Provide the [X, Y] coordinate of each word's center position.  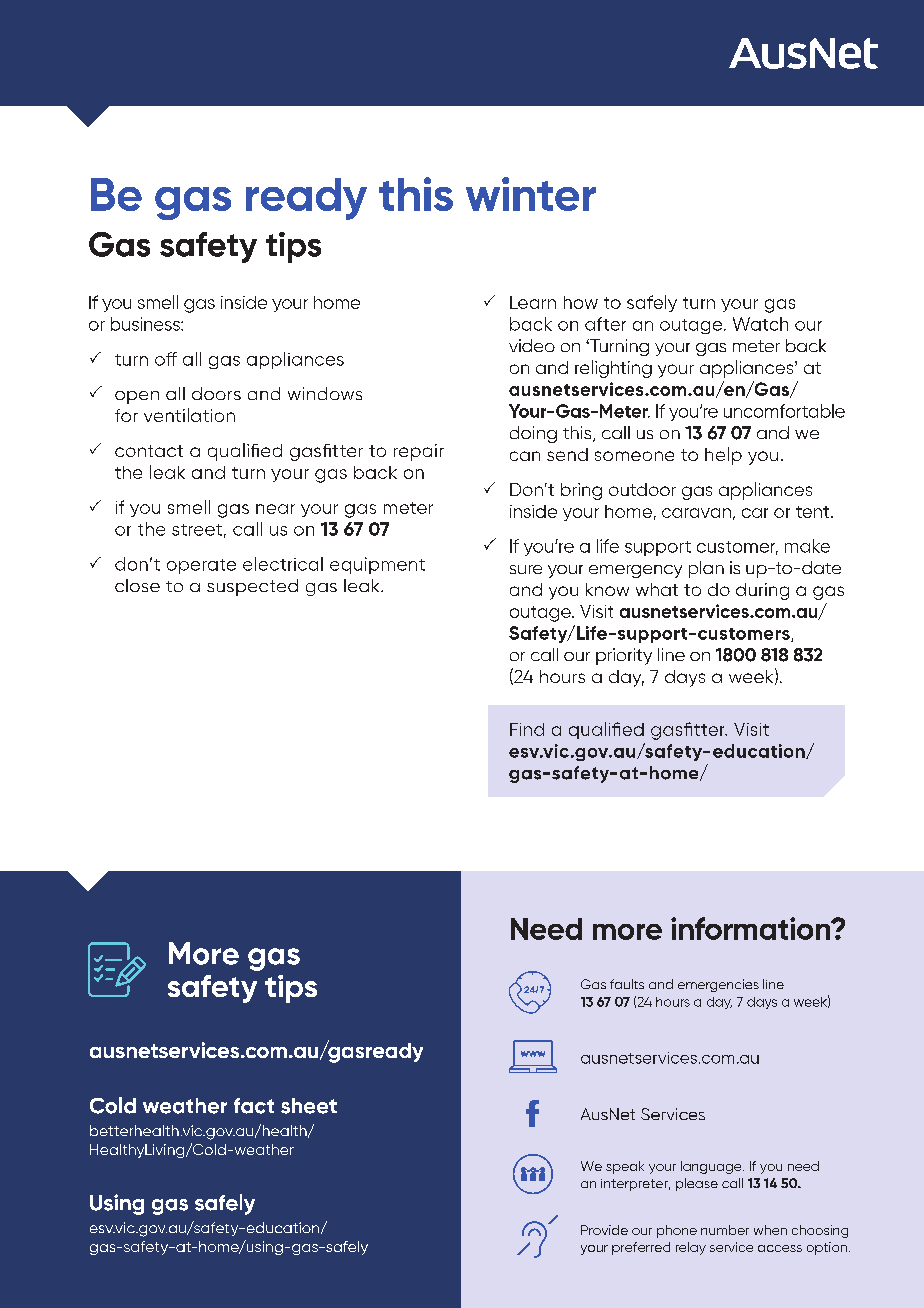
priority [624, 656]
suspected [252, 587]
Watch [760, 324]
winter [531, 194]
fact [254, 1106]
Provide [604, 1230]
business [146, 324]
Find [527, 729]
